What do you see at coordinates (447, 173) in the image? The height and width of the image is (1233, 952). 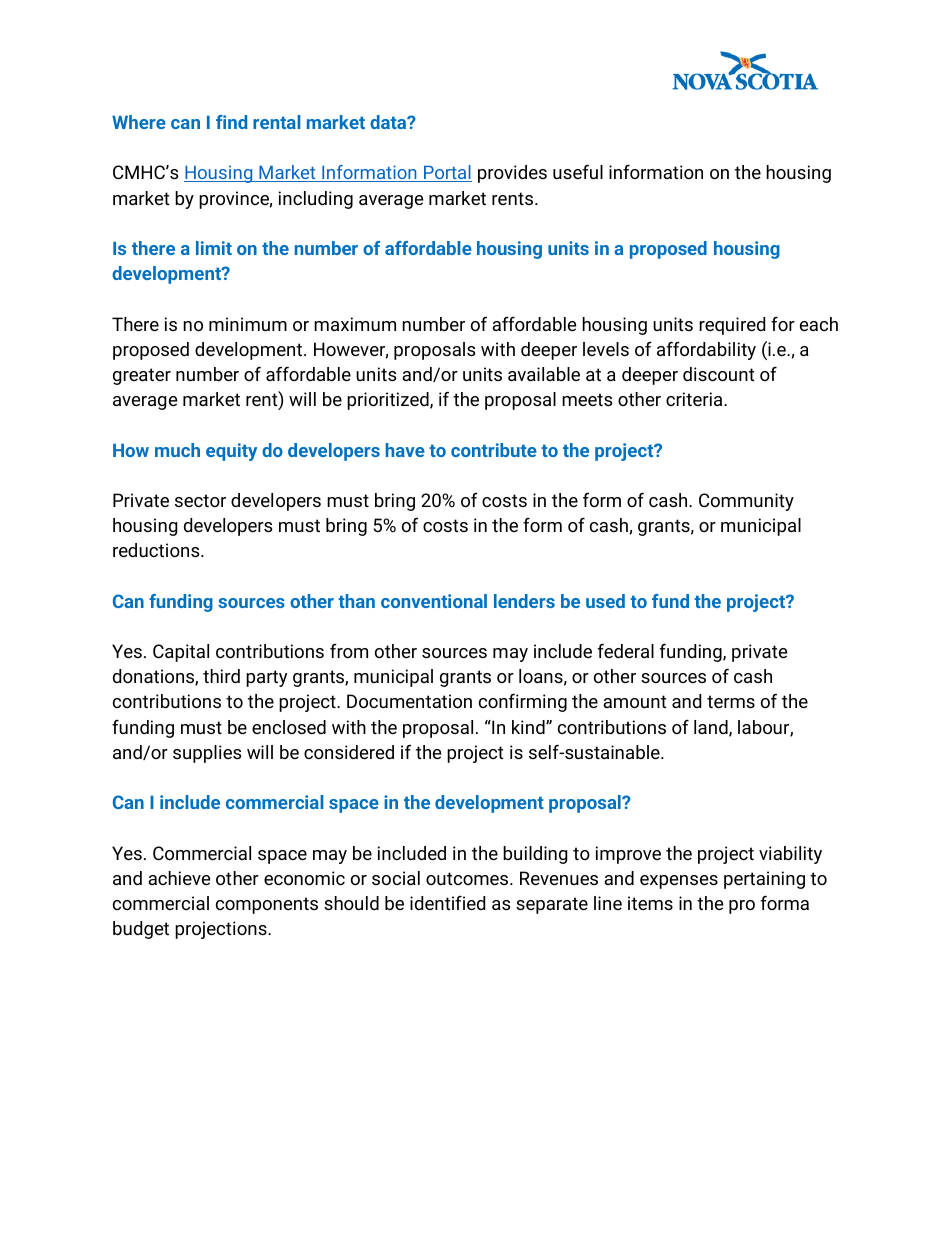 I see `Portal` at bounding box center [447, 173].
